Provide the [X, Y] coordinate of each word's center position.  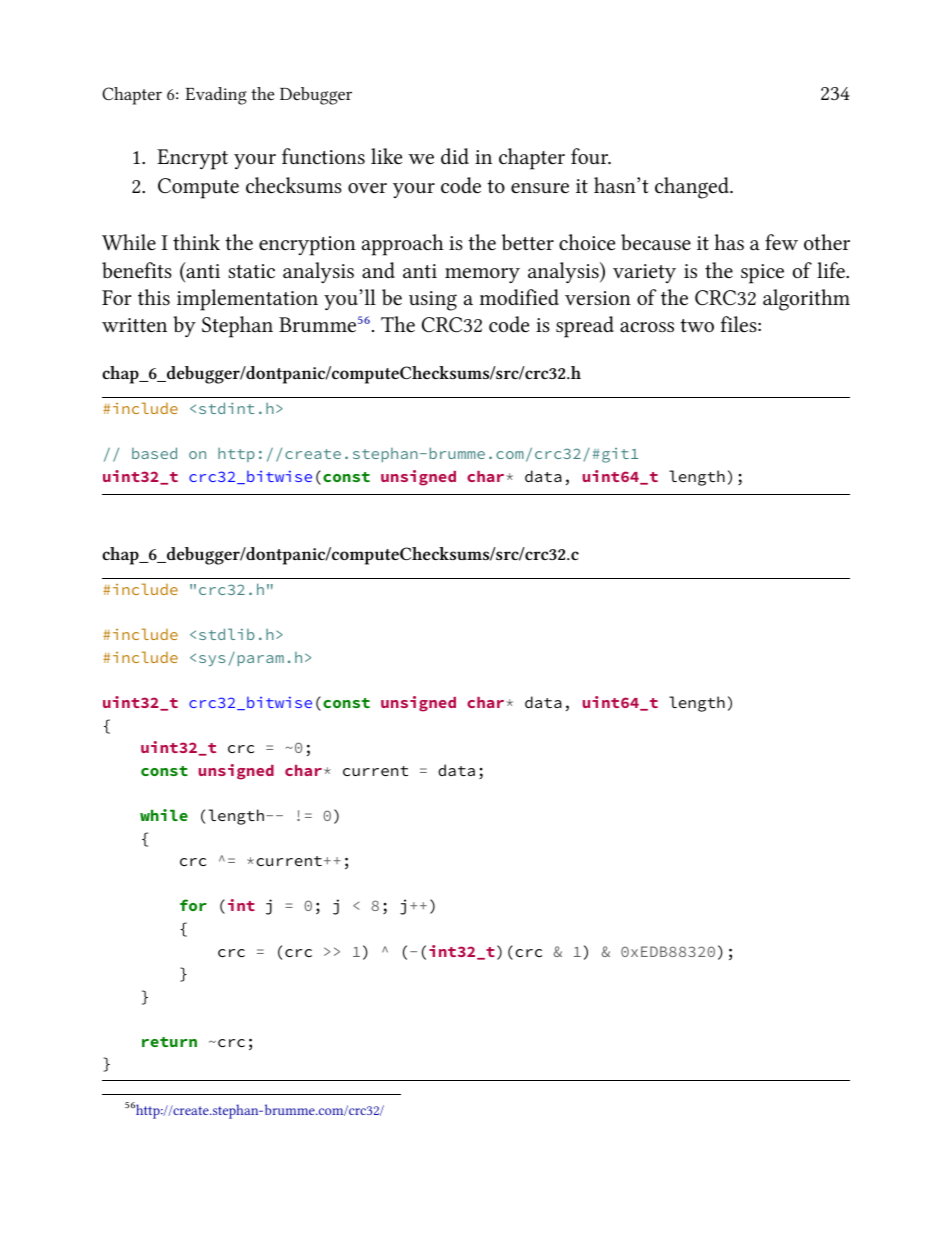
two [697, 325]
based [154, 453]
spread [585, 327]
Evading [216, 96]
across [647, 327]
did [455, 156]
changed [693, 188]
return [169, 1042]
